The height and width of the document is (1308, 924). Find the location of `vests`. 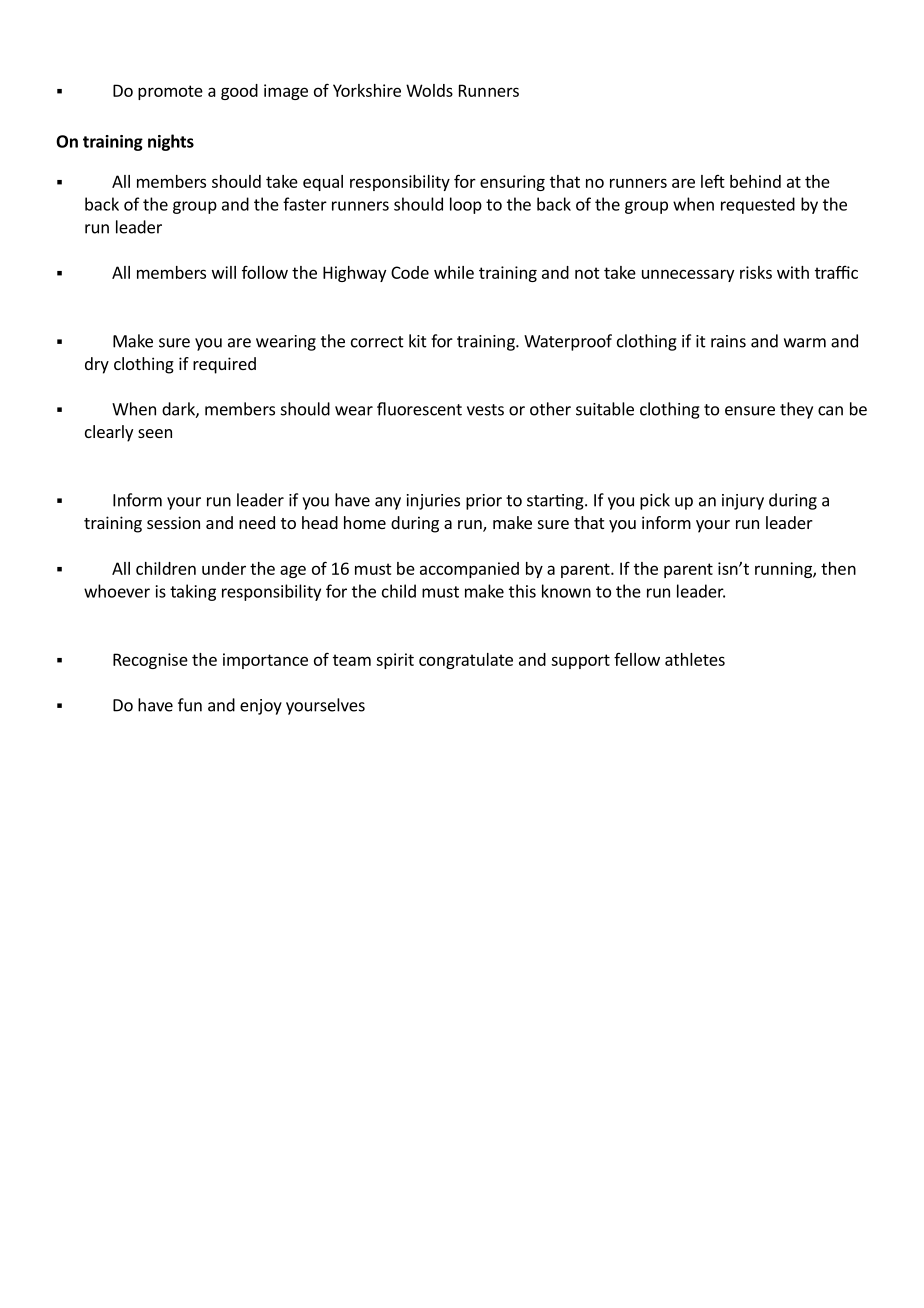

vests is located at coordinates (485, 410).
